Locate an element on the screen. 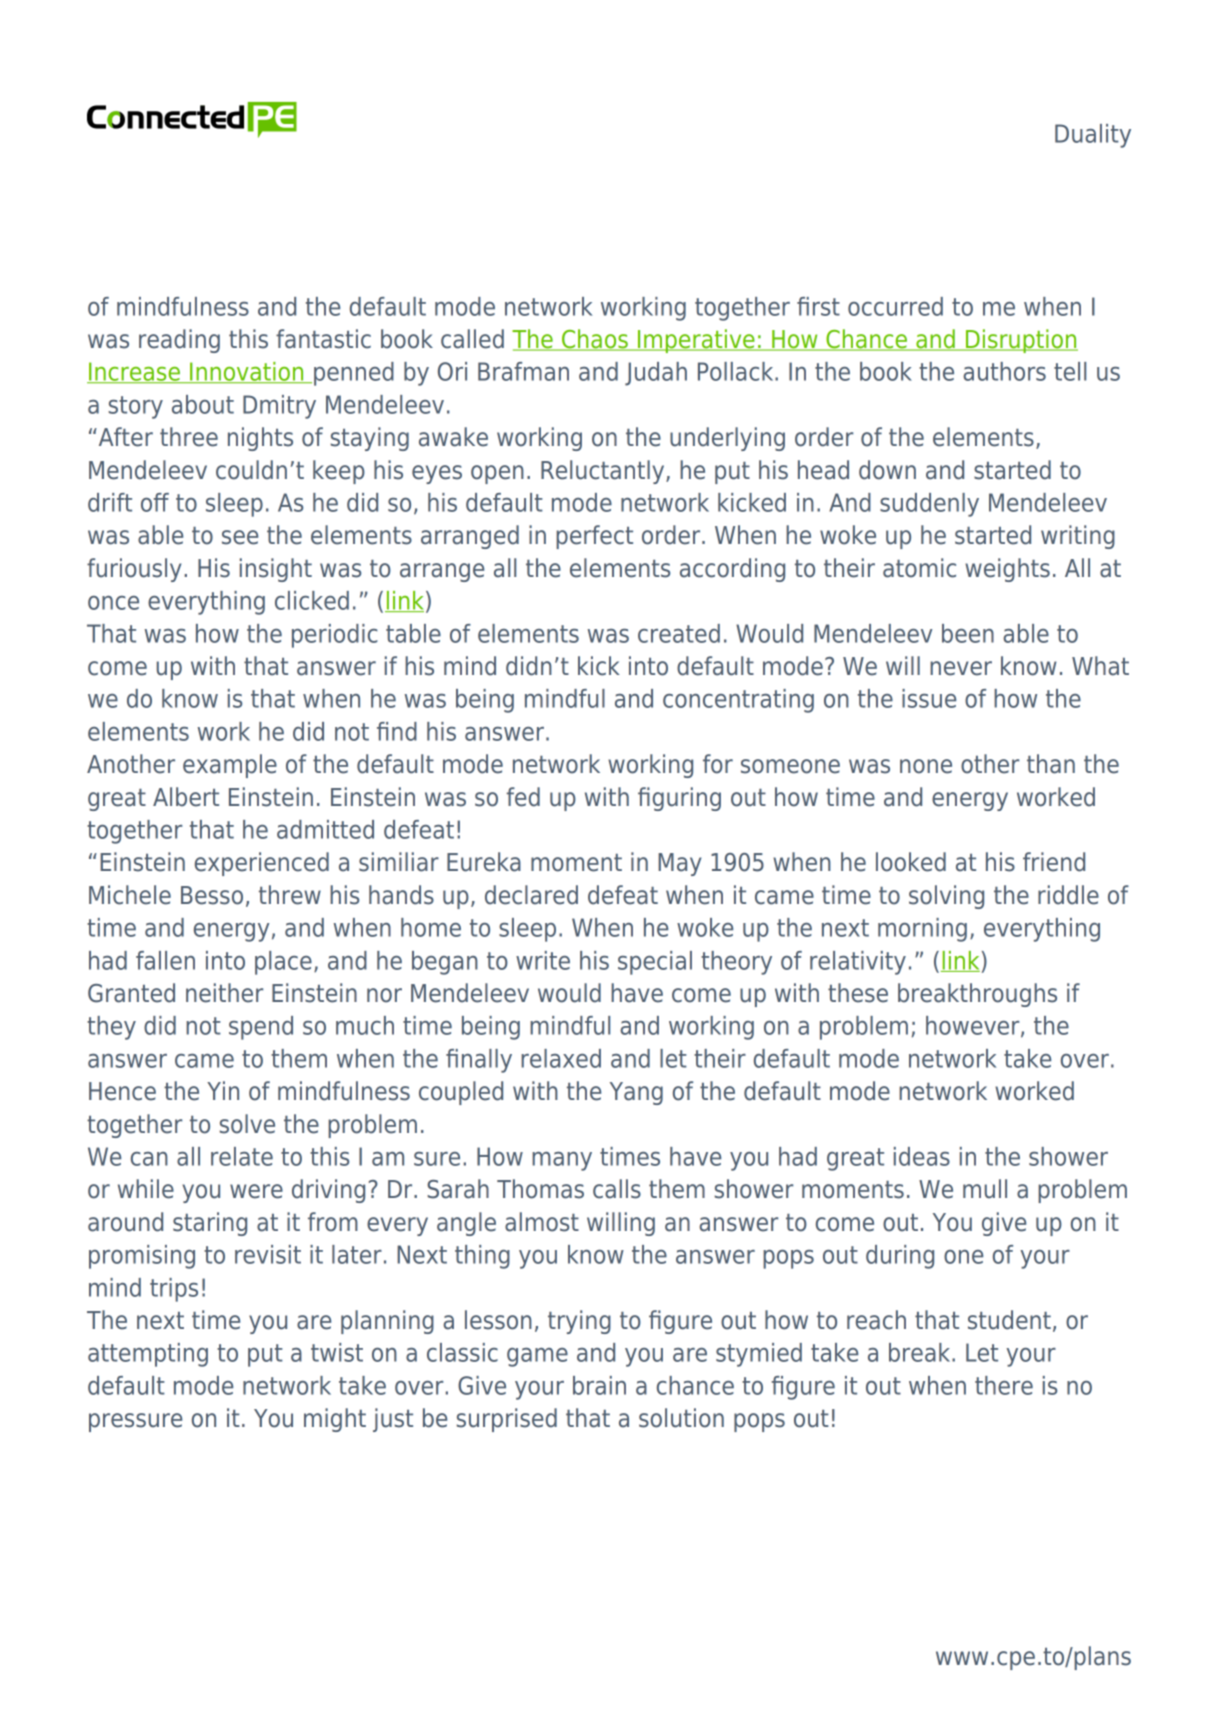 Image resolution: width=1219 pixels, height=1725 pixels. solve is located at coordinates (247, 1124).
